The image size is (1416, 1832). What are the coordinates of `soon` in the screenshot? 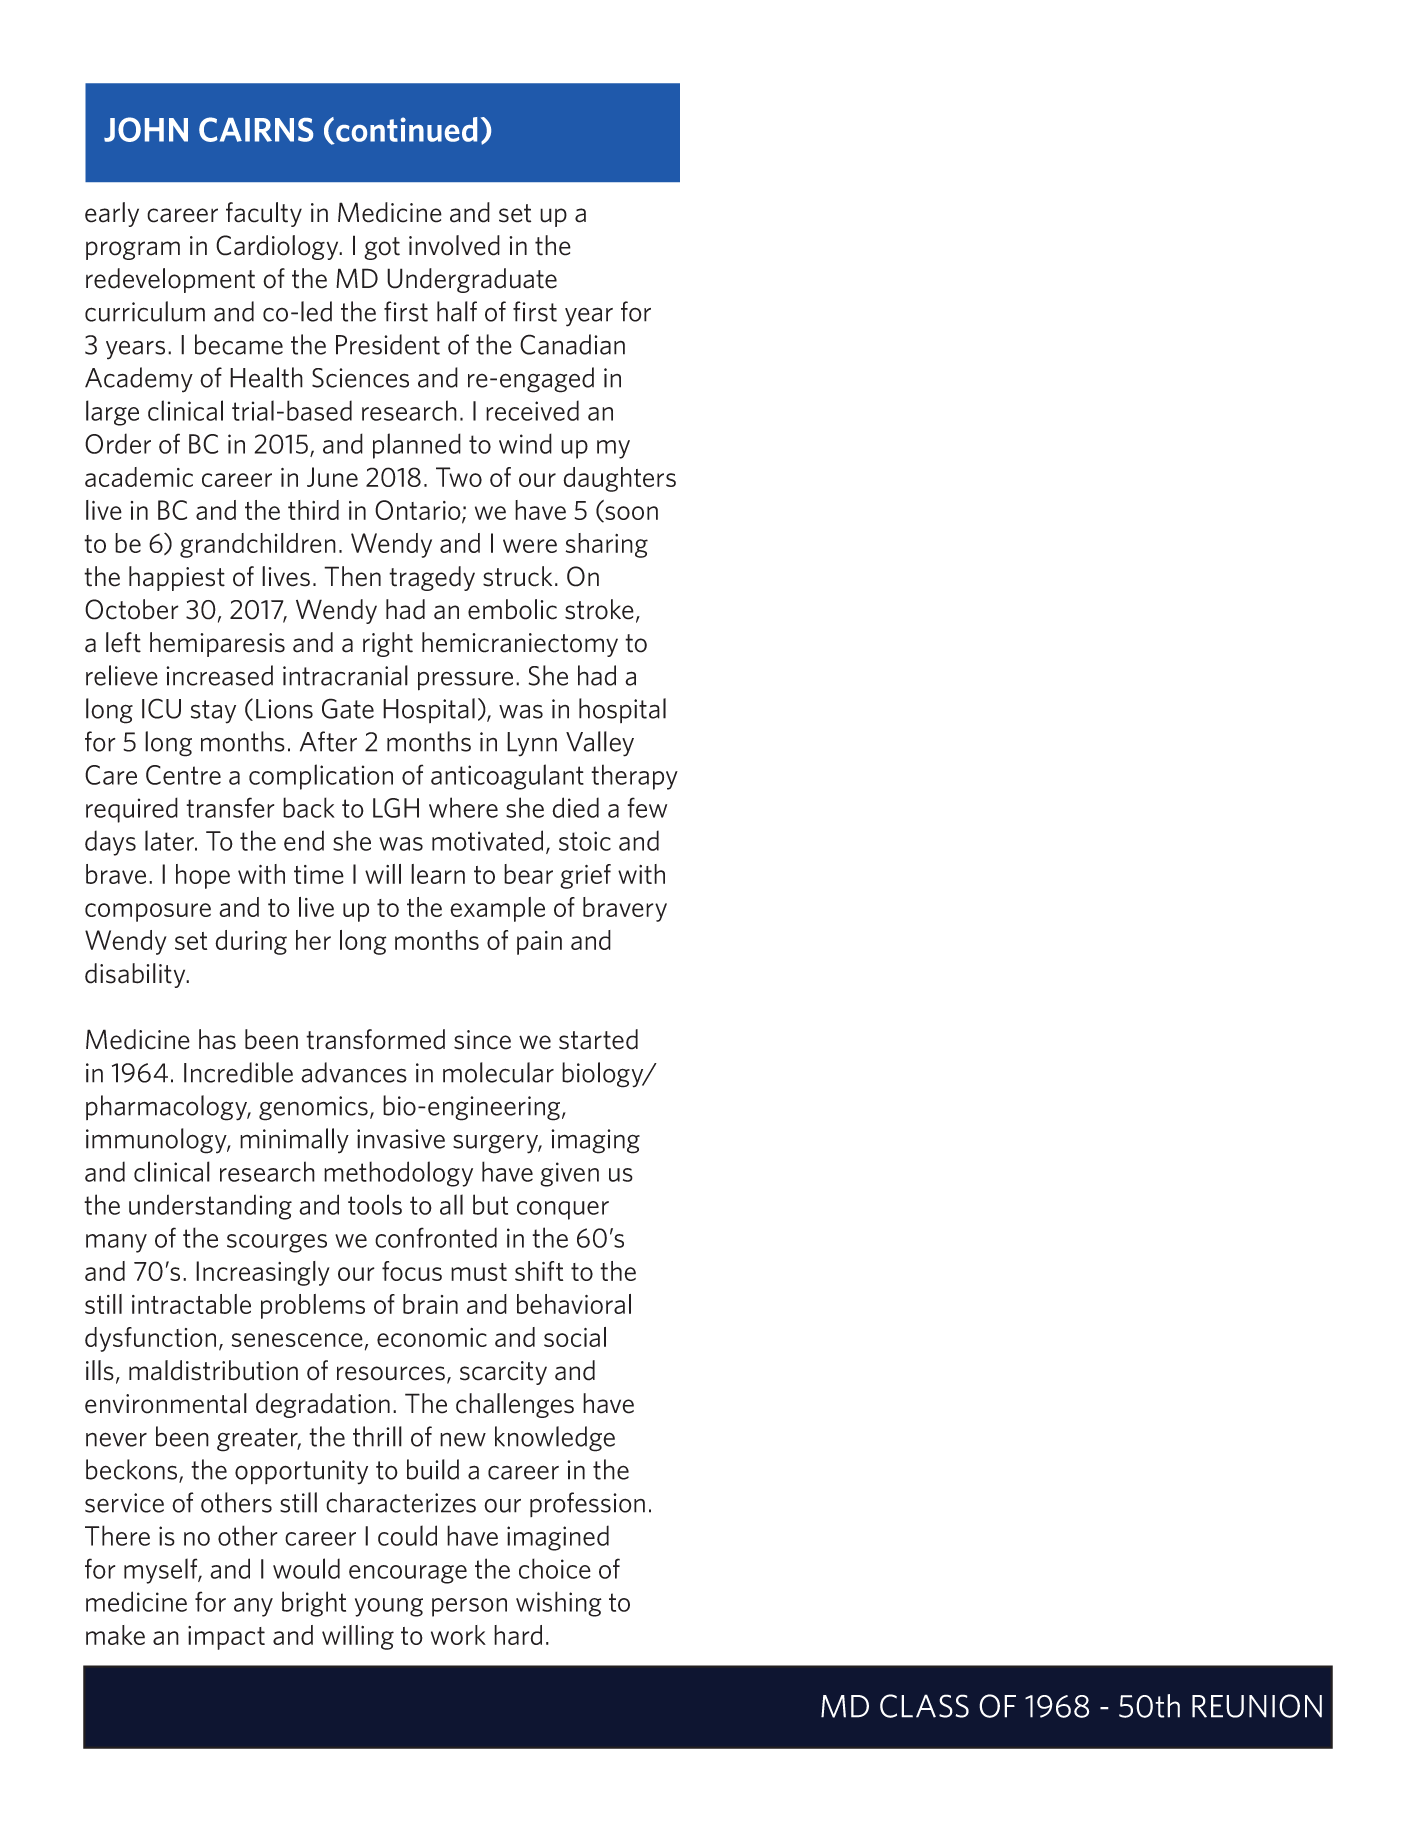 It's located at (630, 514).
